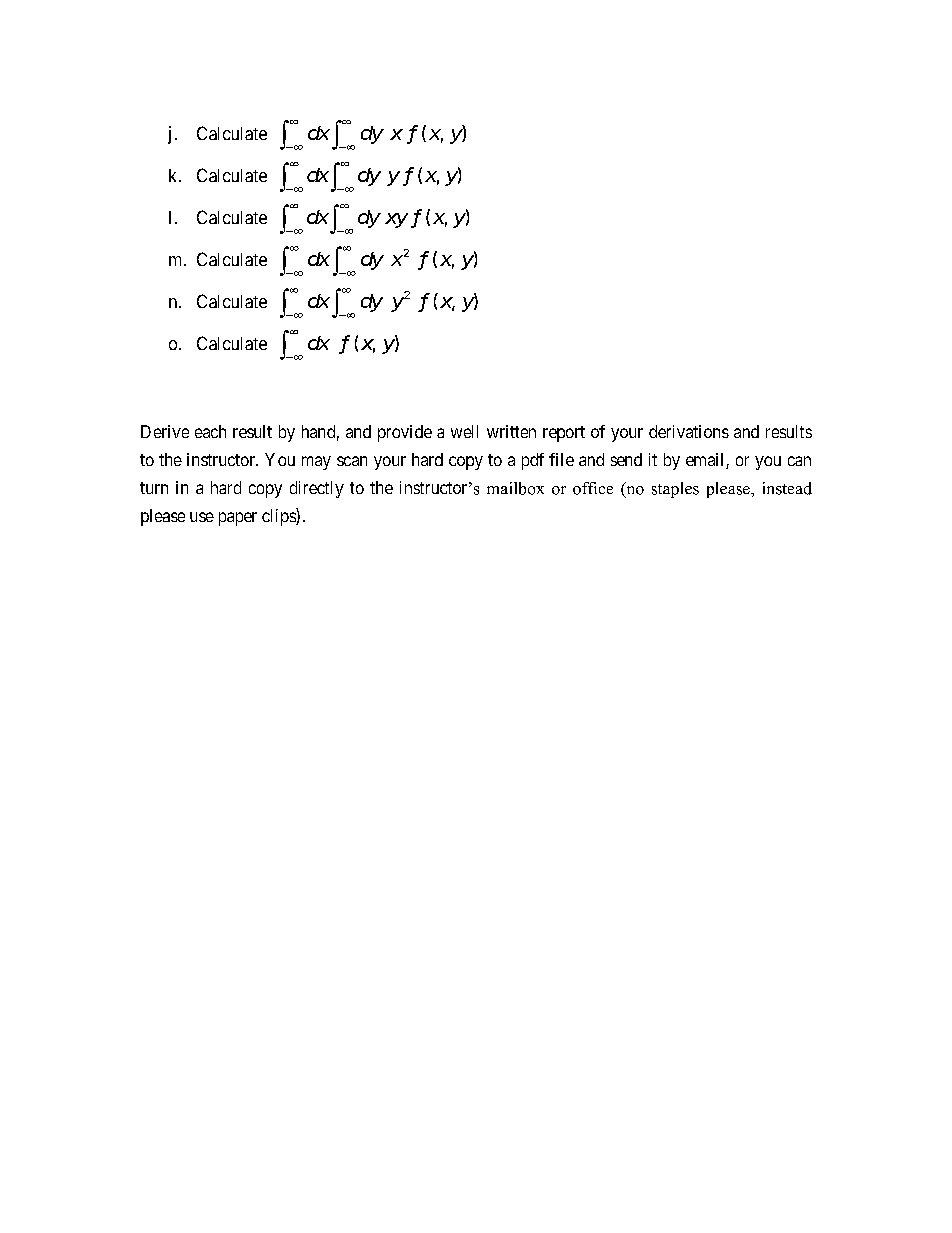 Image resolution: width=952 pixels, height=1233 pixels. Describe the element at coordinates (689, 431) in the image. I see `derivations` at that location.
